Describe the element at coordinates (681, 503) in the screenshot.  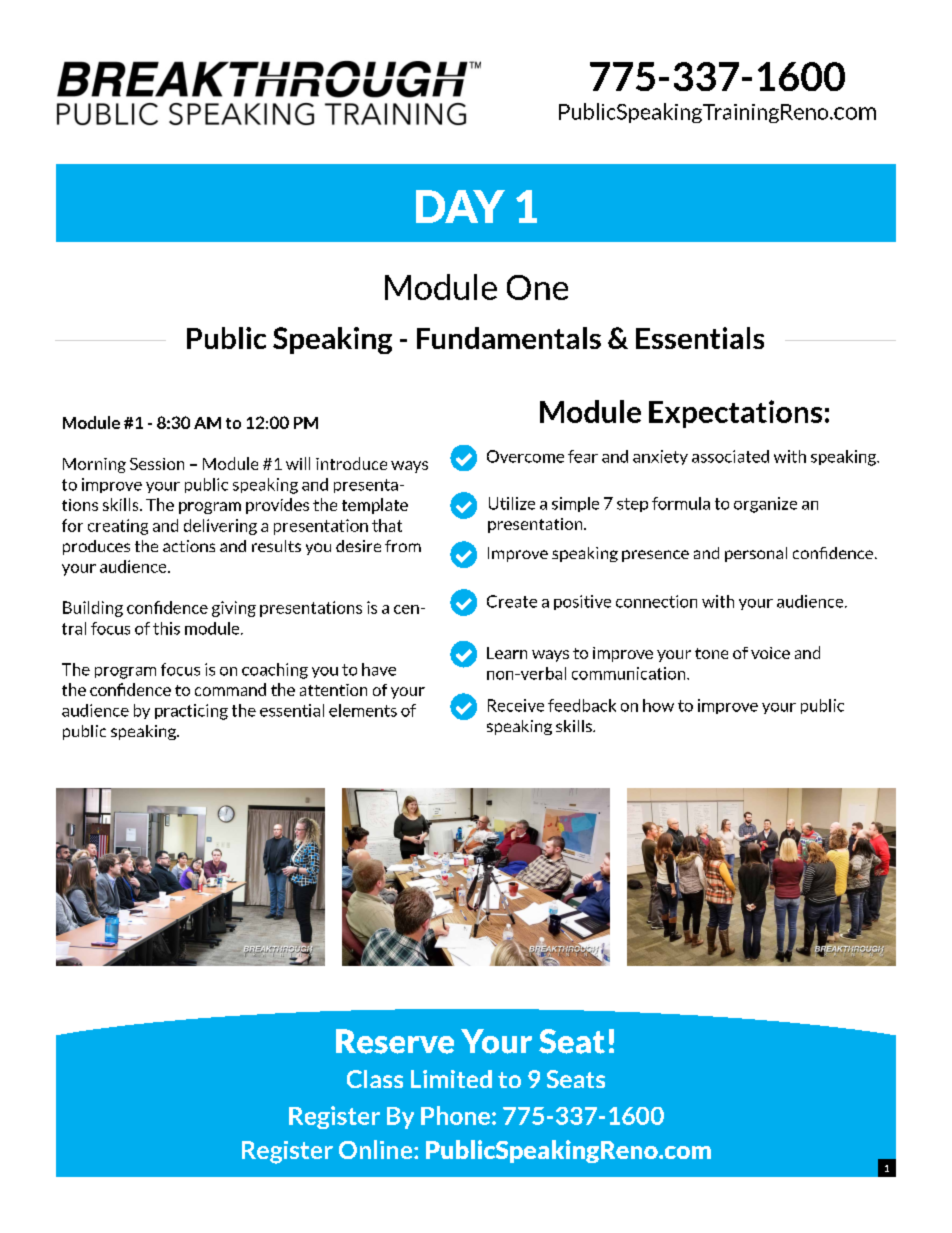
I see `formula` at that location.
